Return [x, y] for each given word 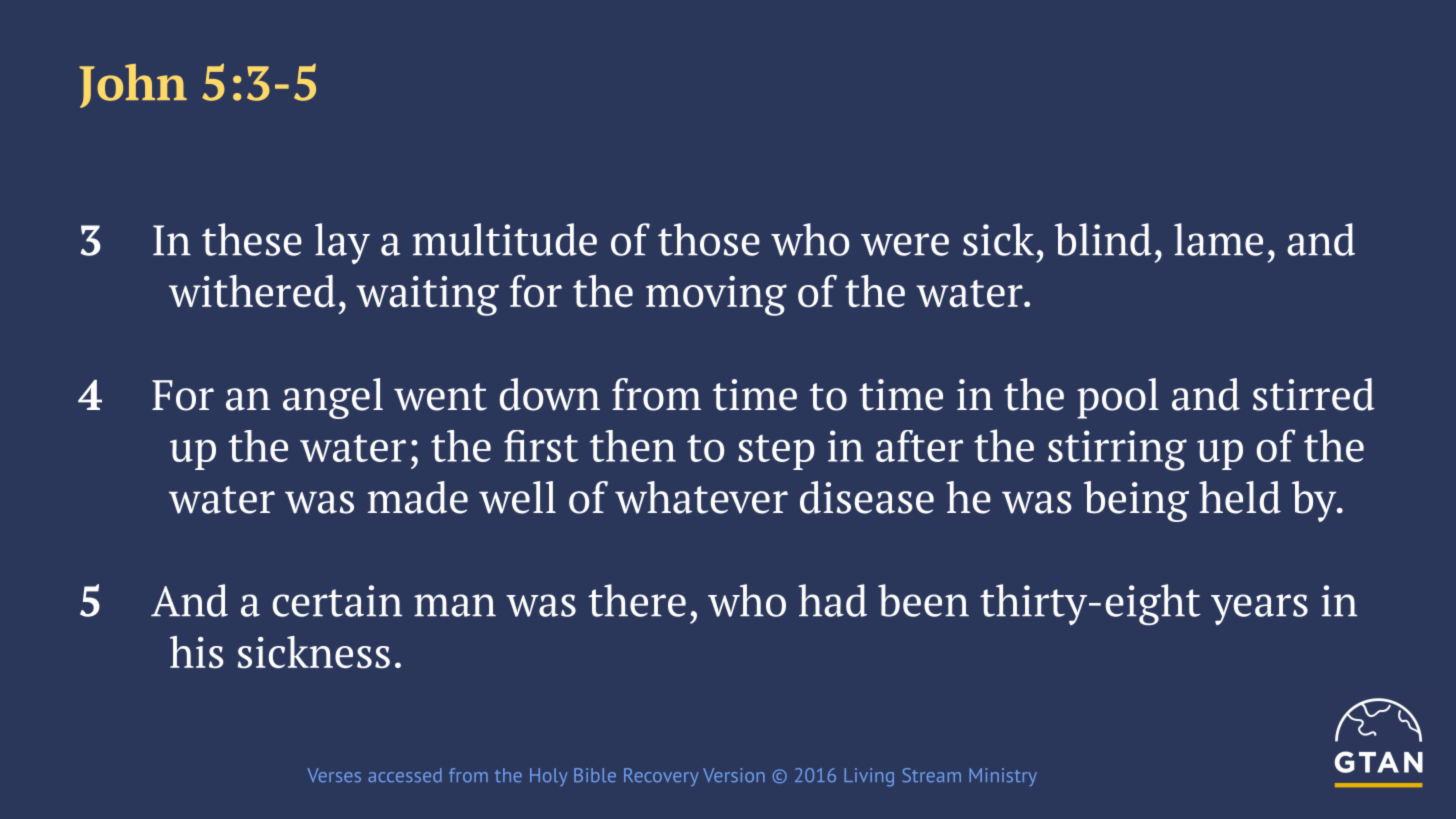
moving [716, 296]
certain [337, 601]
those [709, 239]
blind [1103, 239]
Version [734, 775]
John [133, 86]
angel [333, 398]
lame [1218, 239]
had [832, 600]
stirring [1117, 450]
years [1259, 609]
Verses [334, 775]
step [776, 452]
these [252, 239]
